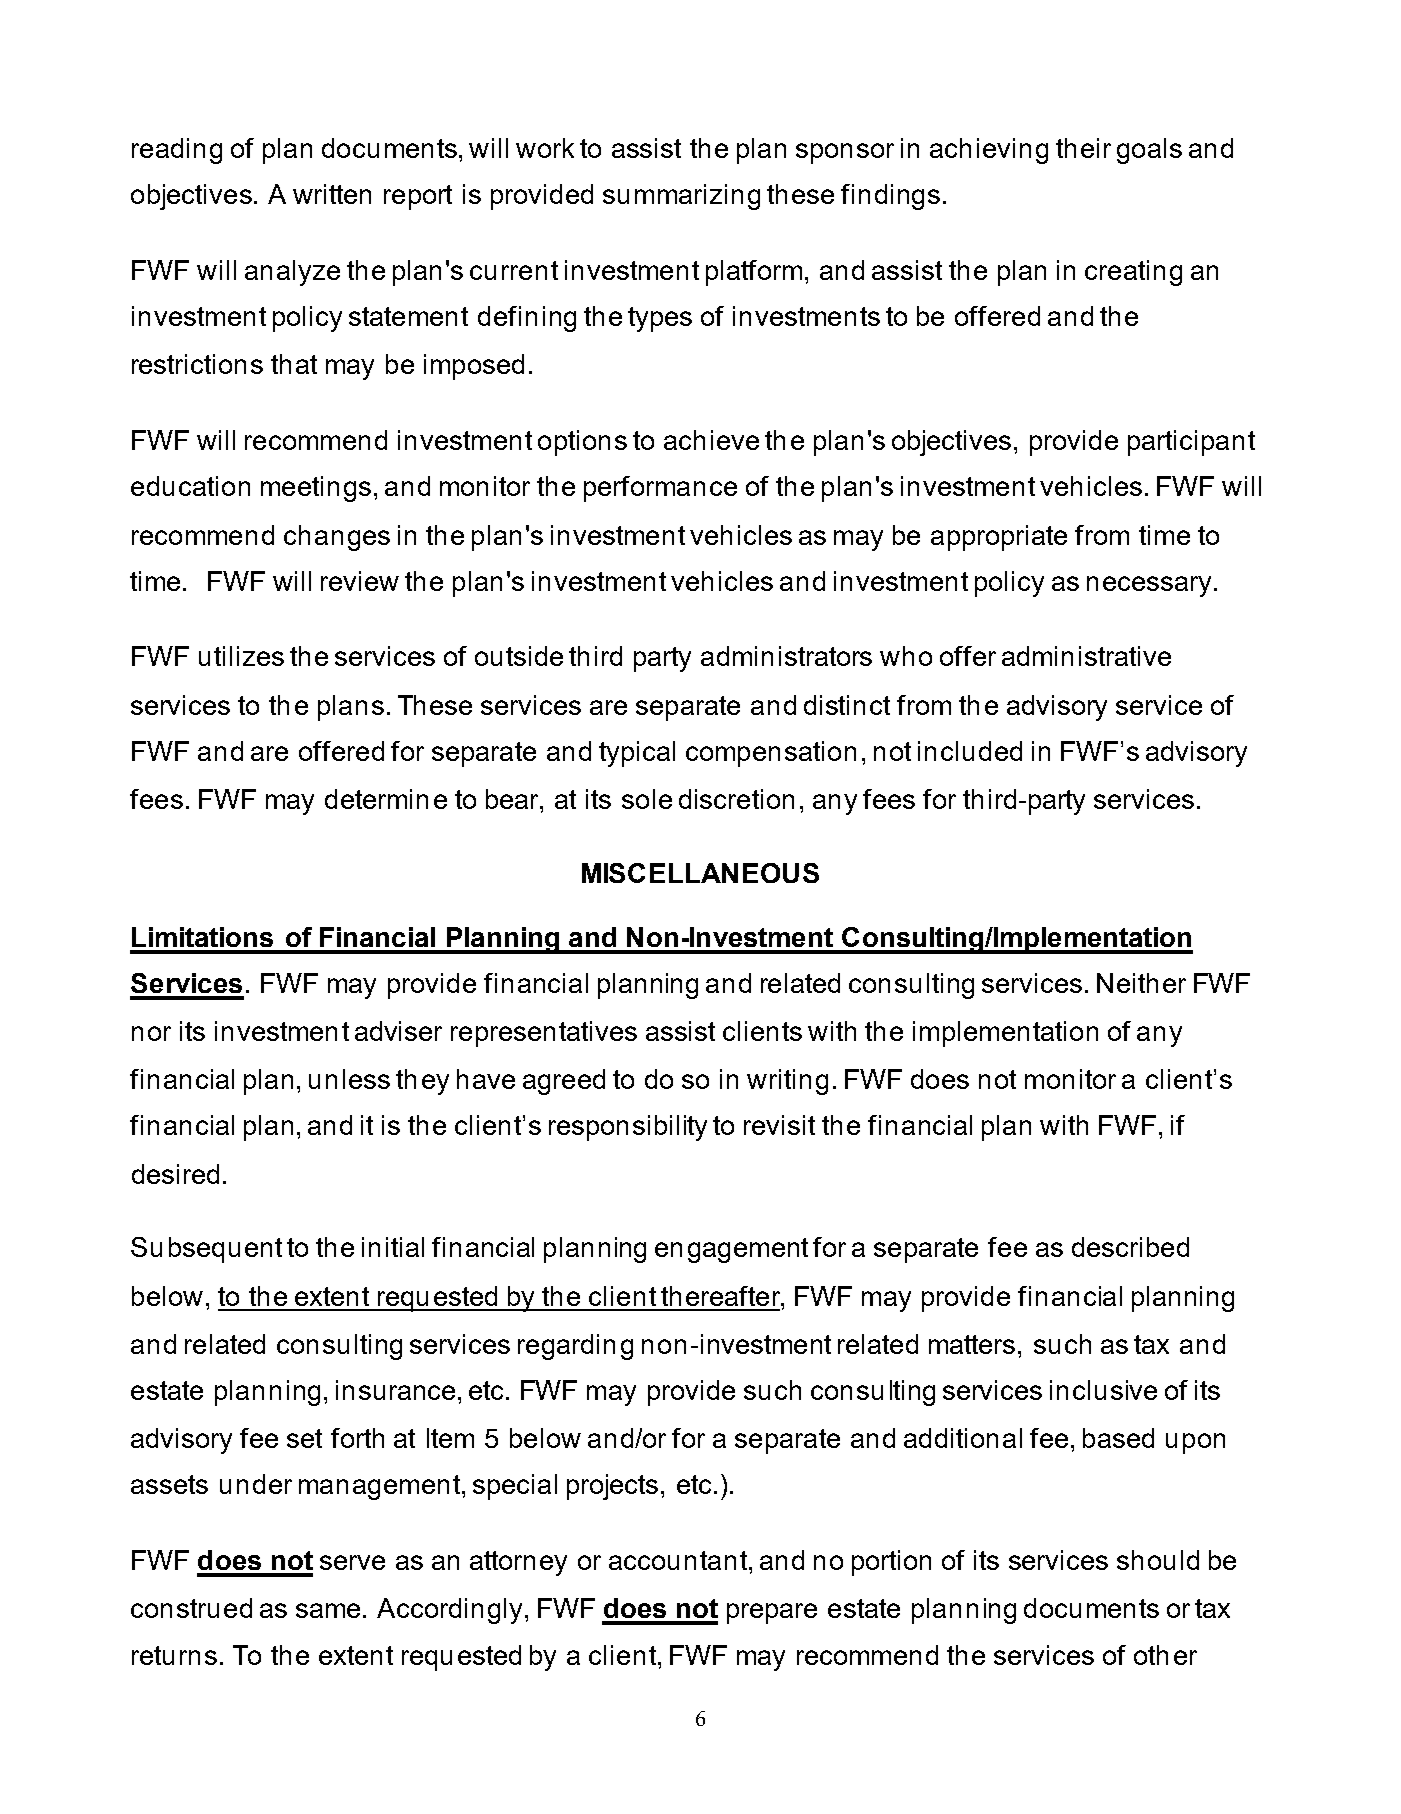 The width and height of the image is (1401, 1814). Describe the element at coordinates (679, 1560) in the image. I see `accountant` at that location.
